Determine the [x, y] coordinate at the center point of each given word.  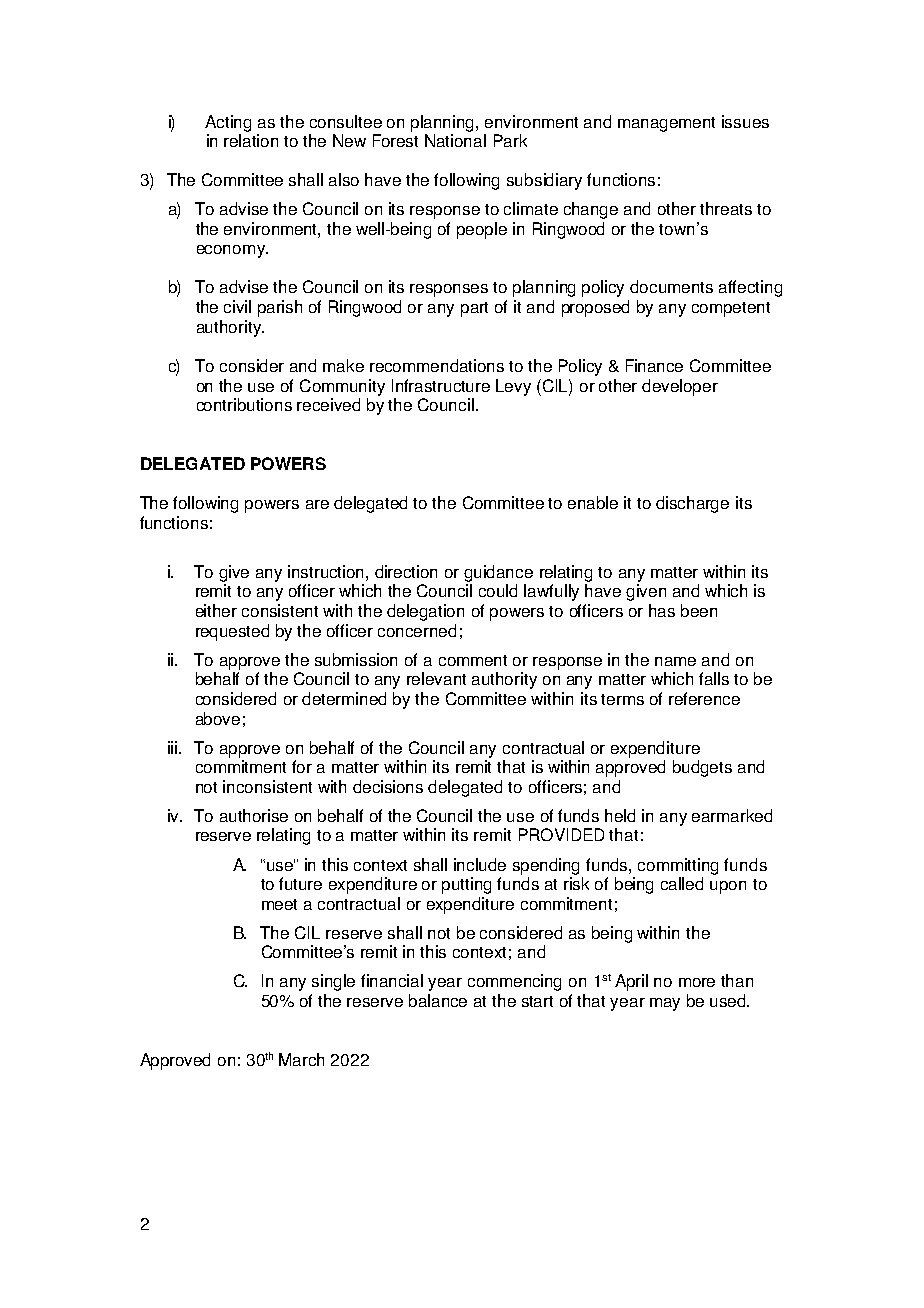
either [216, 610]
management [666, 124]
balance [438, 1000]
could [498, 590]
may [665, 1004]
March [301, 1059]
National [455, 140]
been [699, 610]
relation [251, 140]
